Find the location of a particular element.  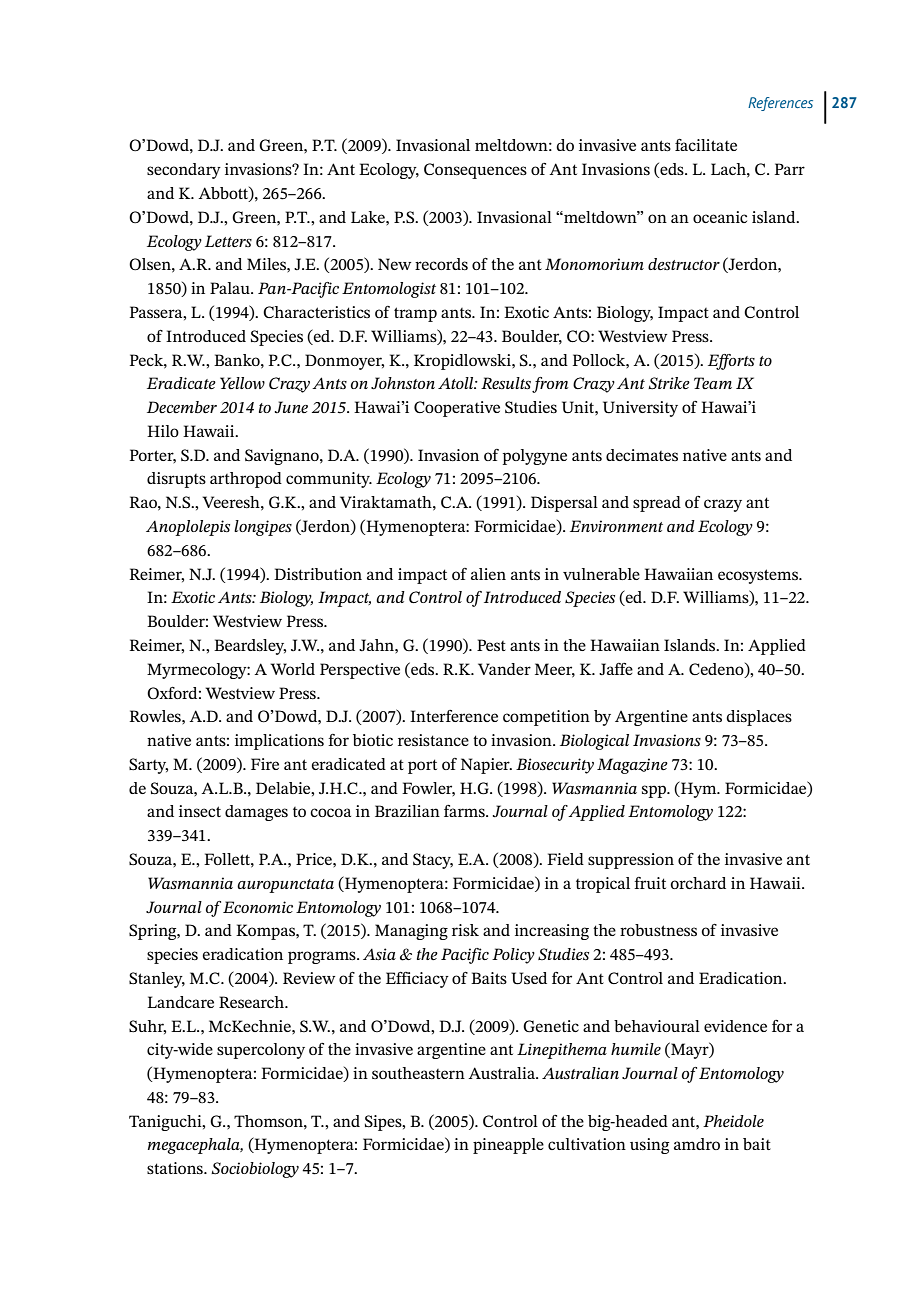

risk is located at coordinates (465, 930).
